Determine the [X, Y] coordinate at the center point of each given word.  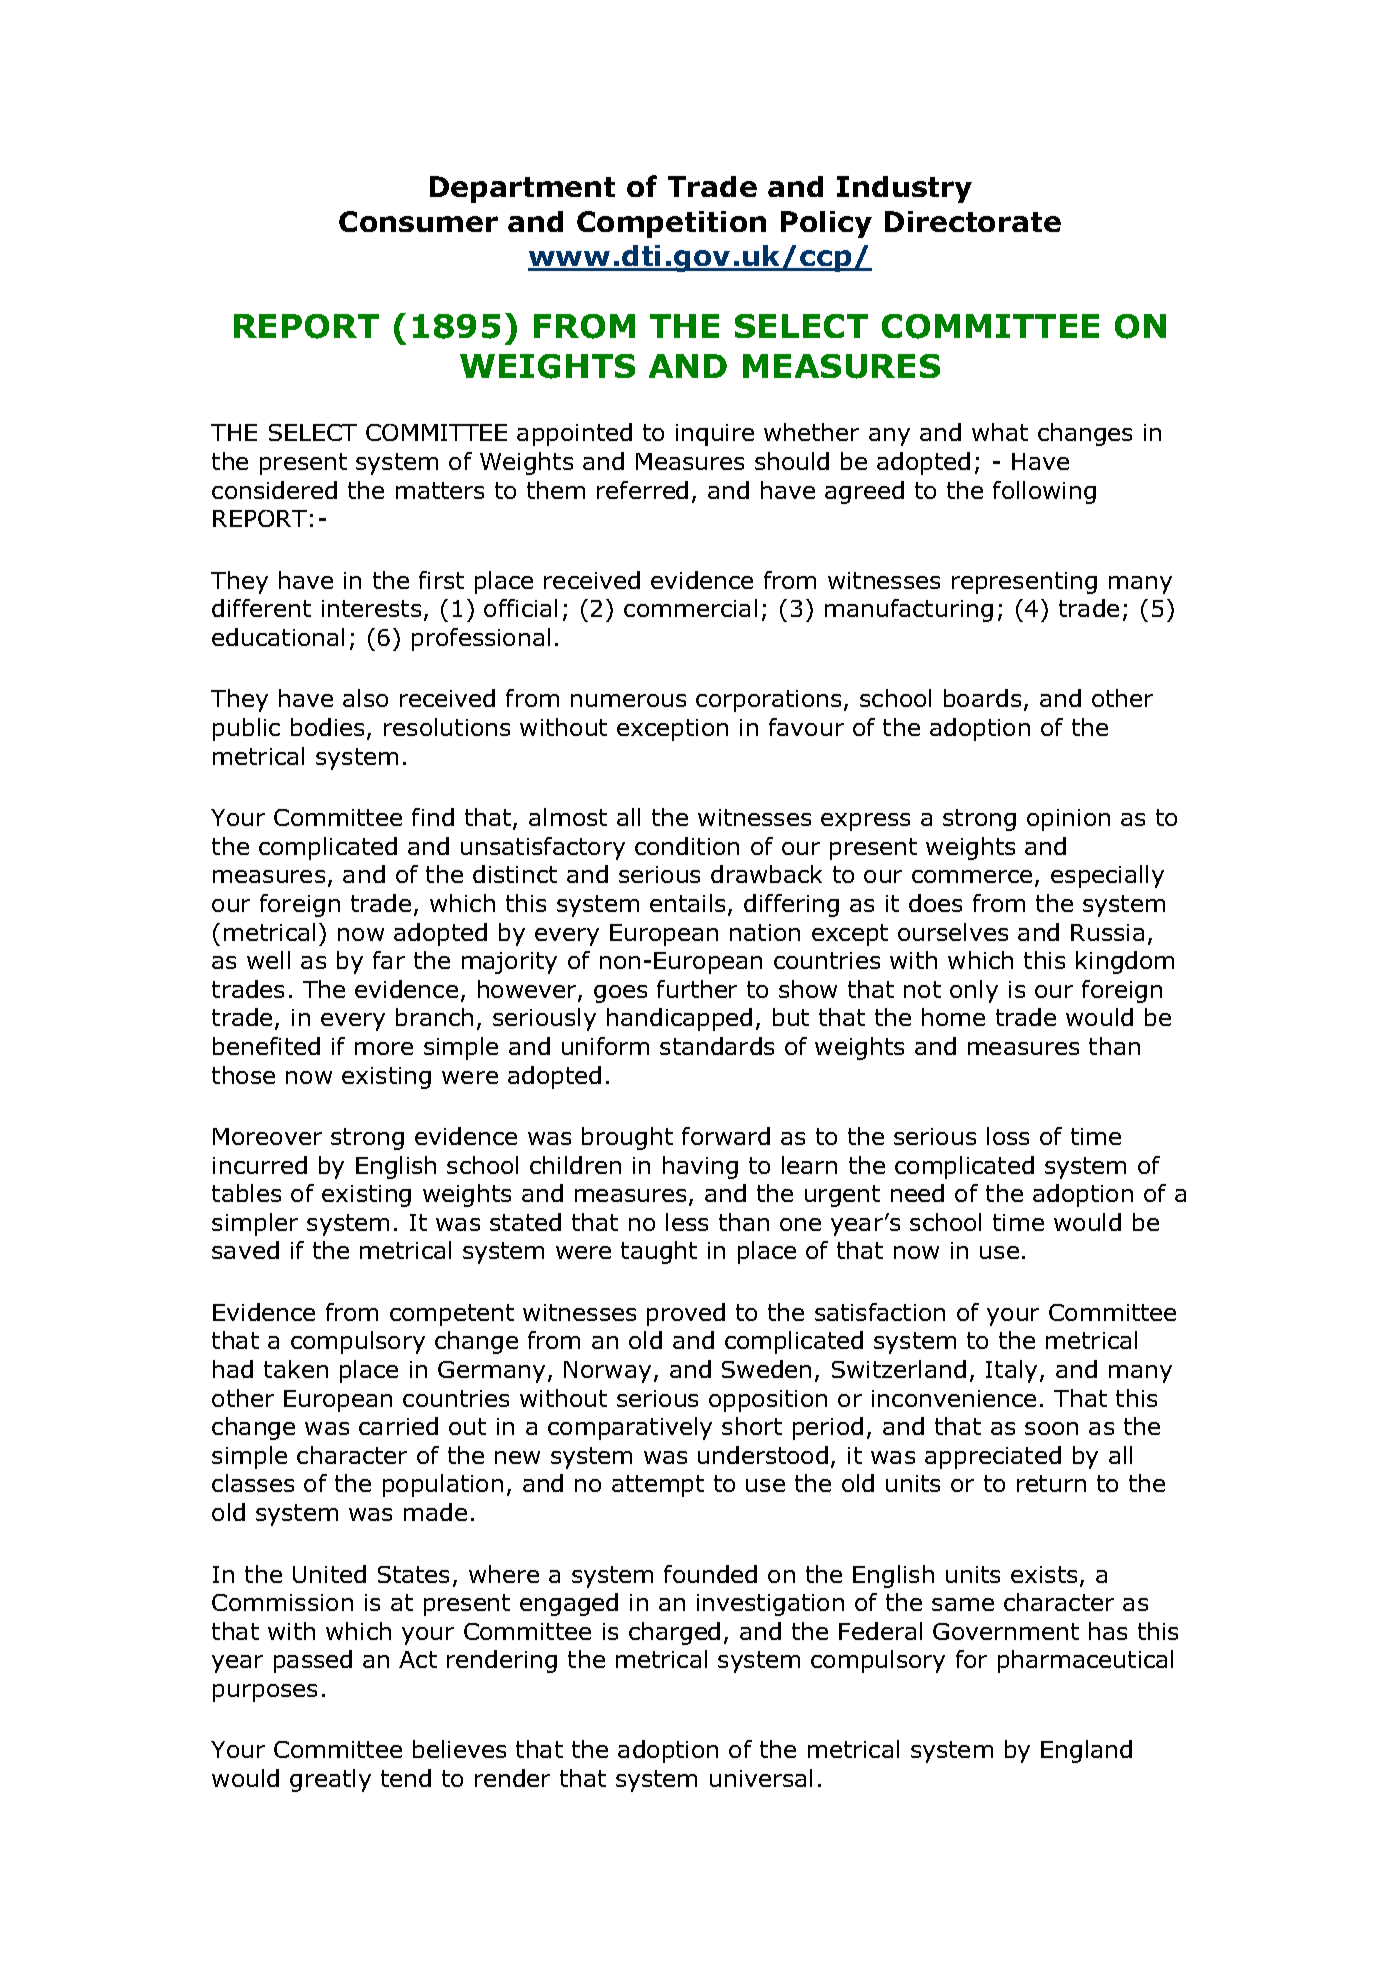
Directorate [973, 221]
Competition [671, 224]
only [974, 991]
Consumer [418, 221]
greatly [330, 1780]
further [697, 989]
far [389, 960]
